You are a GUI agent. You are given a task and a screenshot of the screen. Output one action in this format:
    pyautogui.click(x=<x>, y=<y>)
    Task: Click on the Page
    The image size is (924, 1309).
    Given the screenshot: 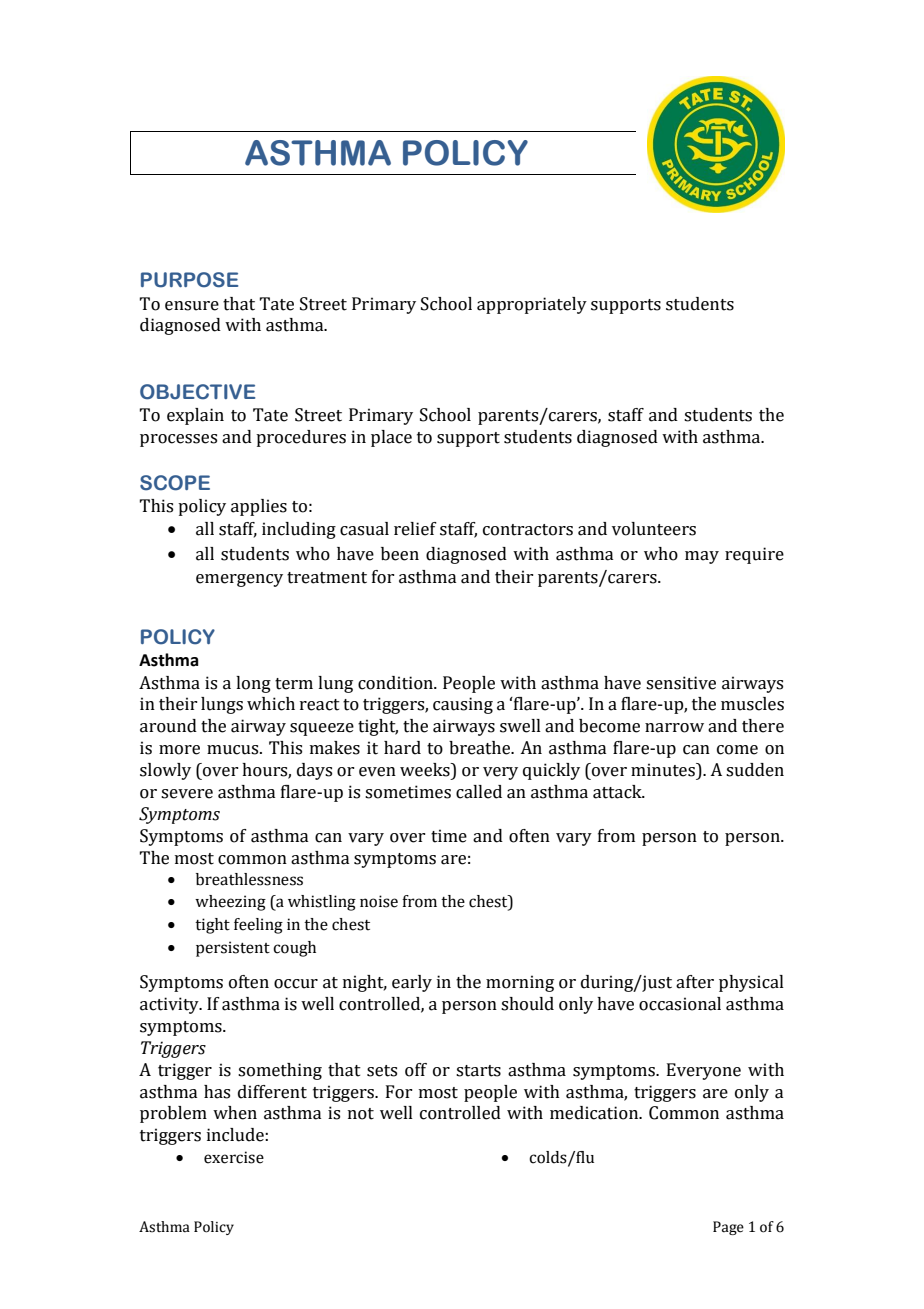 What is the action you would take?
    pyautogui.click(x=728, y=1228)
